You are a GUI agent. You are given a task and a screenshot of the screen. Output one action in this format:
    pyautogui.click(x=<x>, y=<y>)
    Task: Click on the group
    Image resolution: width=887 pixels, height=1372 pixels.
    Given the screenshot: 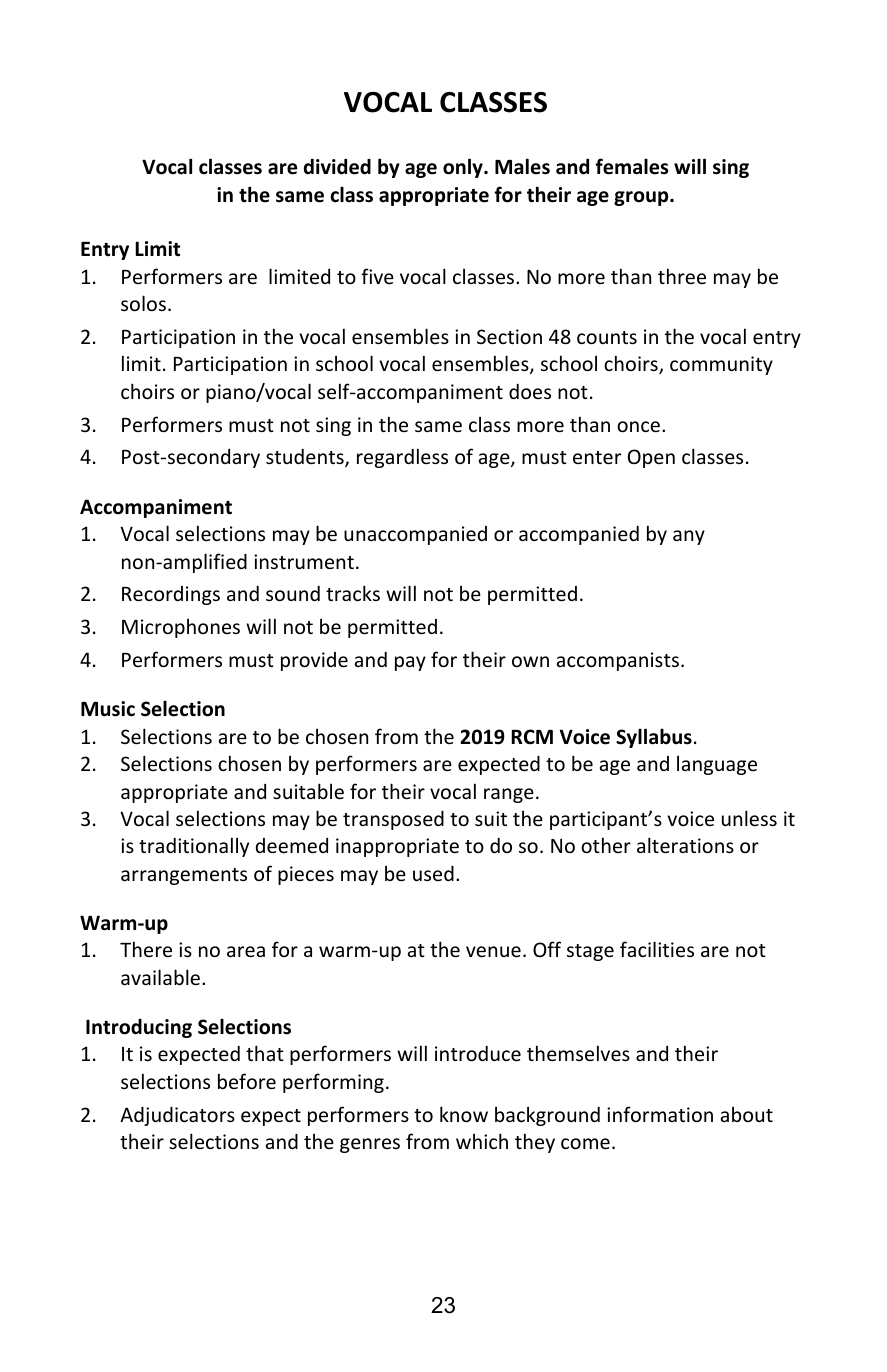 What is the action you would take?
    pyautogui.click(x=642, y=198)
